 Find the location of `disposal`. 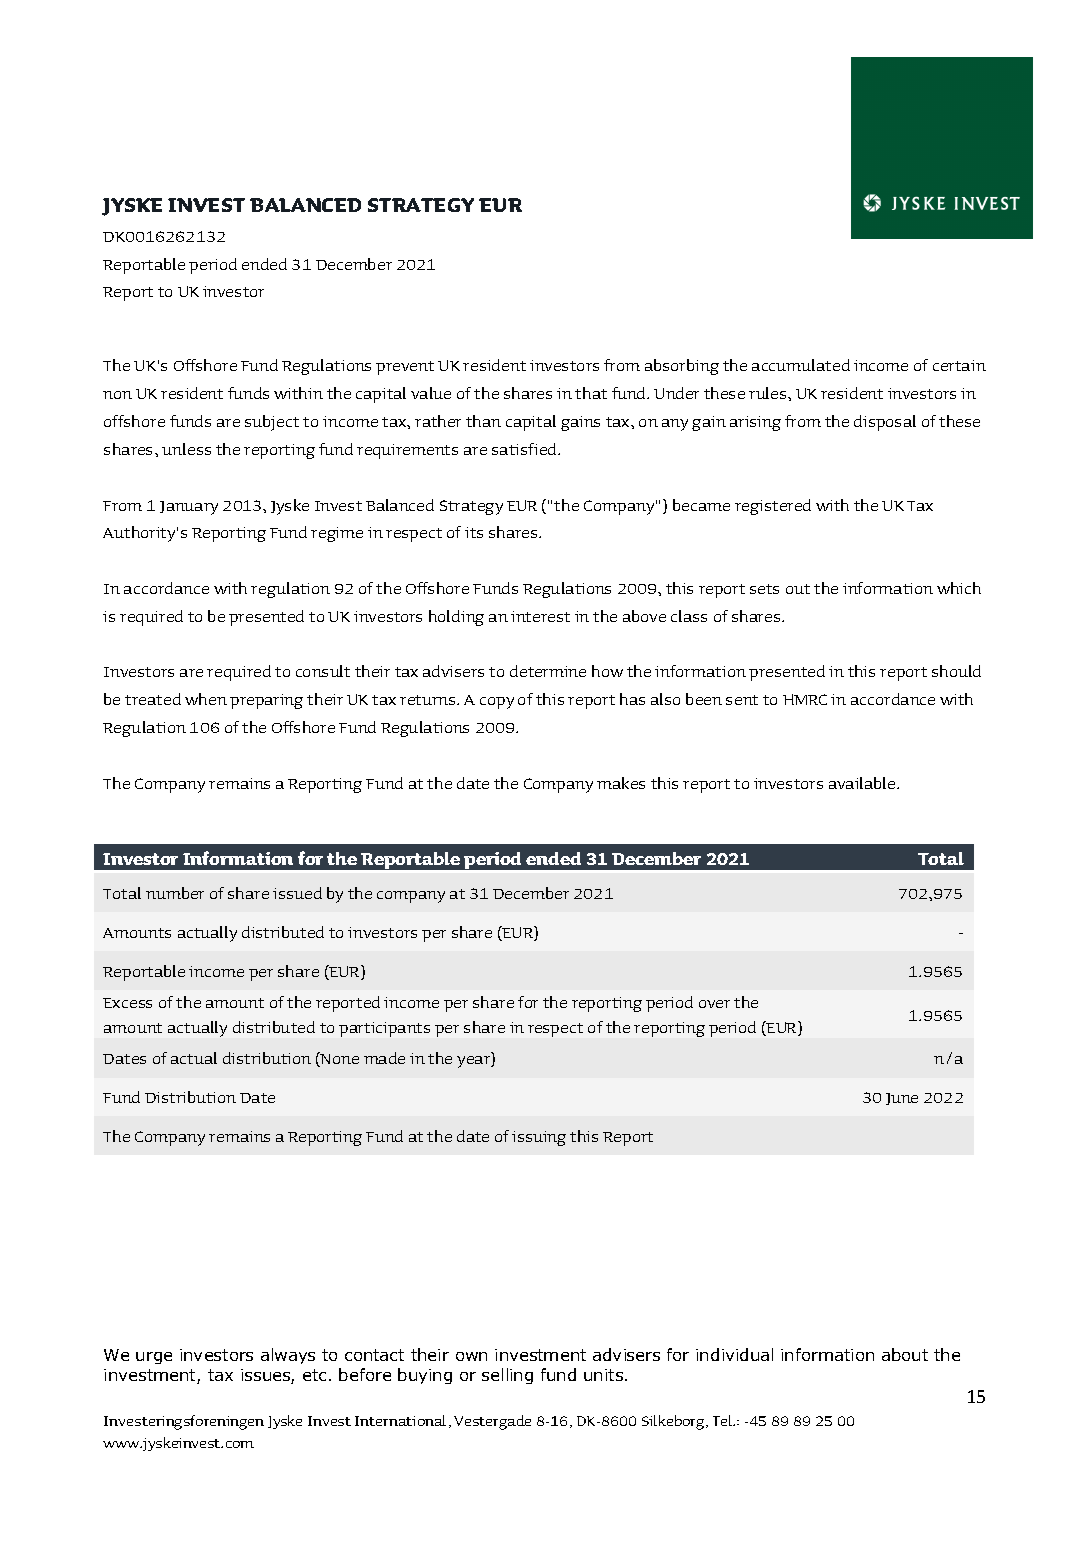

disposal is located at coordinates (885, 423).
